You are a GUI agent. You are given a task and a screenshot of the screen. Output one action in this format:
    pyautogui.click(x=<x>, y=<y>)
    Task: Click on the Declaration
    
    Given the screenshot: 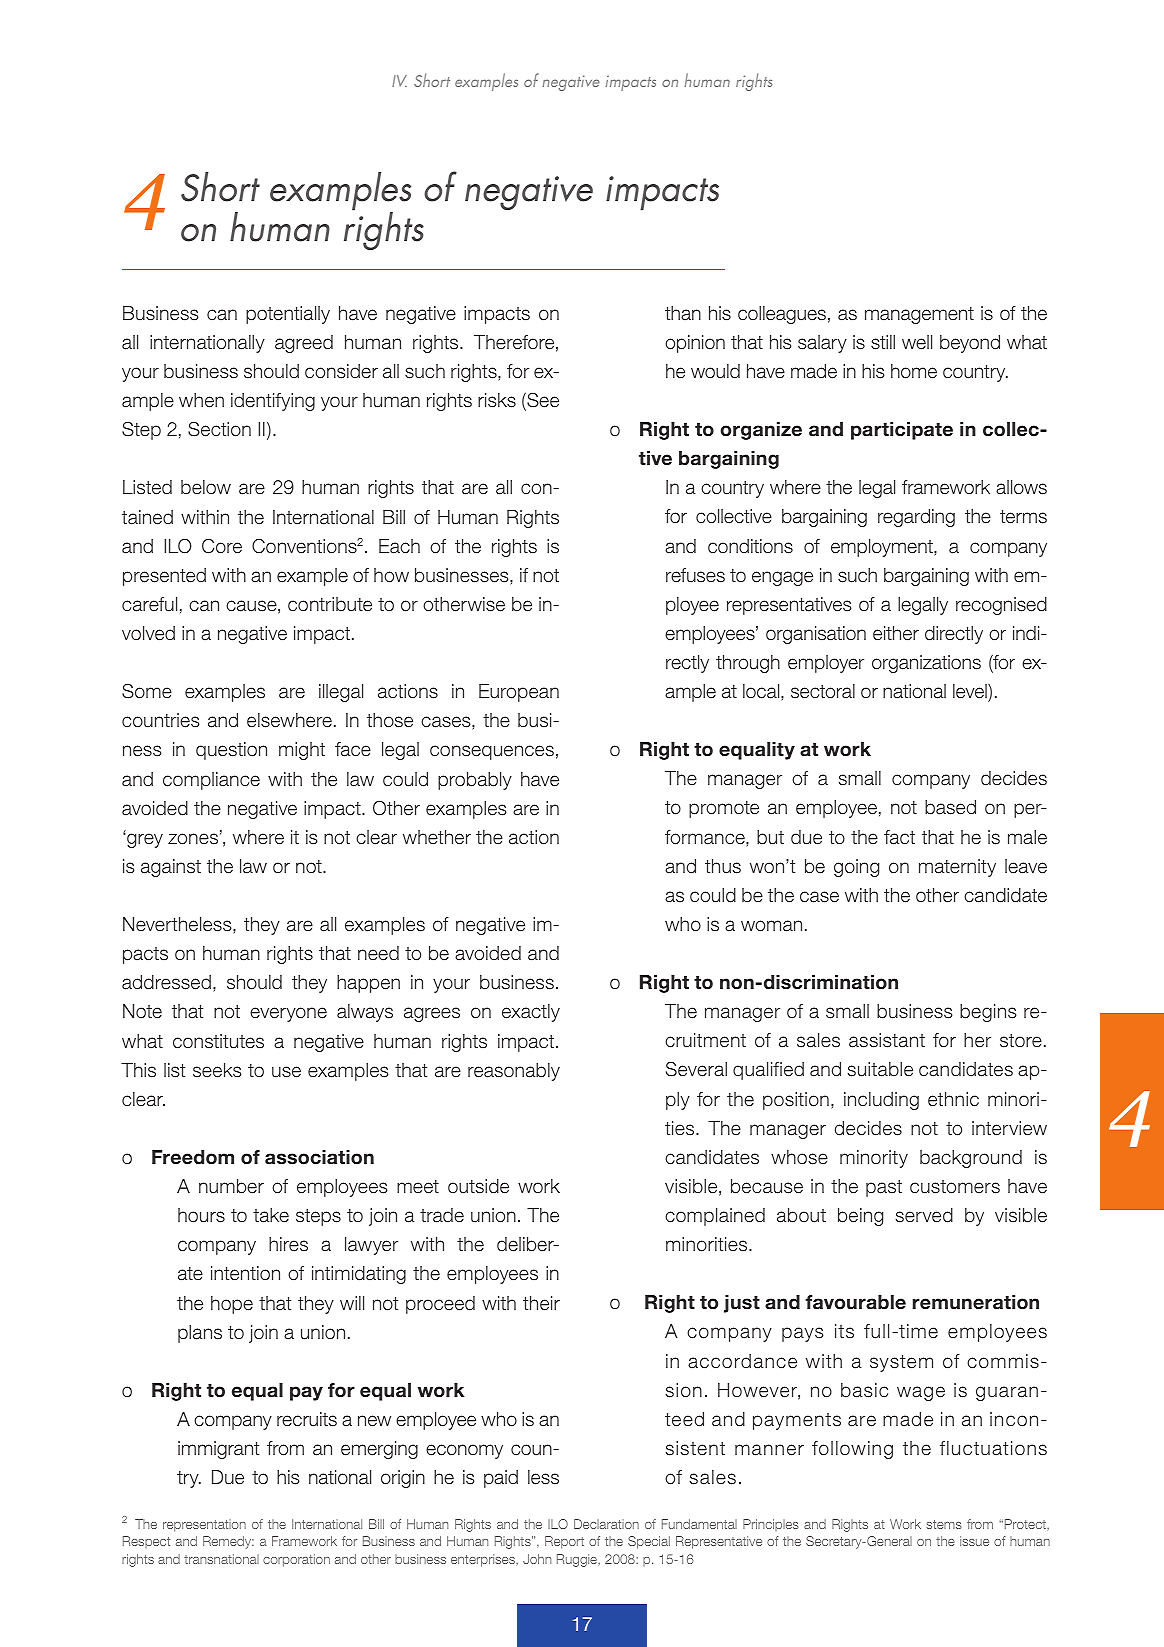 What is the action you would take?
    pyautogui.click(x=606, y=1524)
